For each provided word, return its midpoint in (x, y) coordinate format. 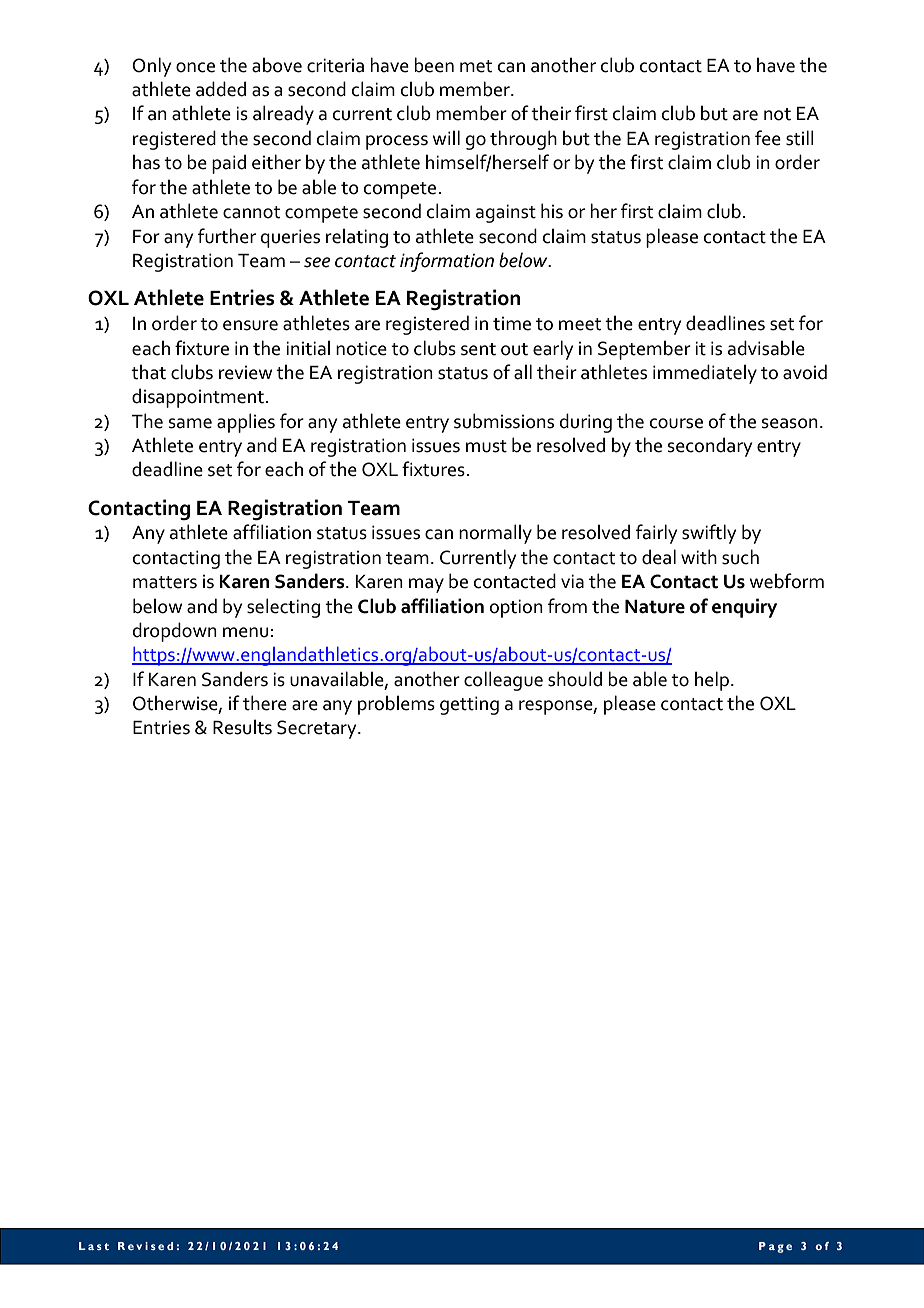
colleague (503, 681)
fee (768, 138)
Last (94, 1246)
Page (775, 1247)
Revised (145, 1246)
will (446, 137)
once (195, 67)
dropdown (175, 632)
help (712, 681)
